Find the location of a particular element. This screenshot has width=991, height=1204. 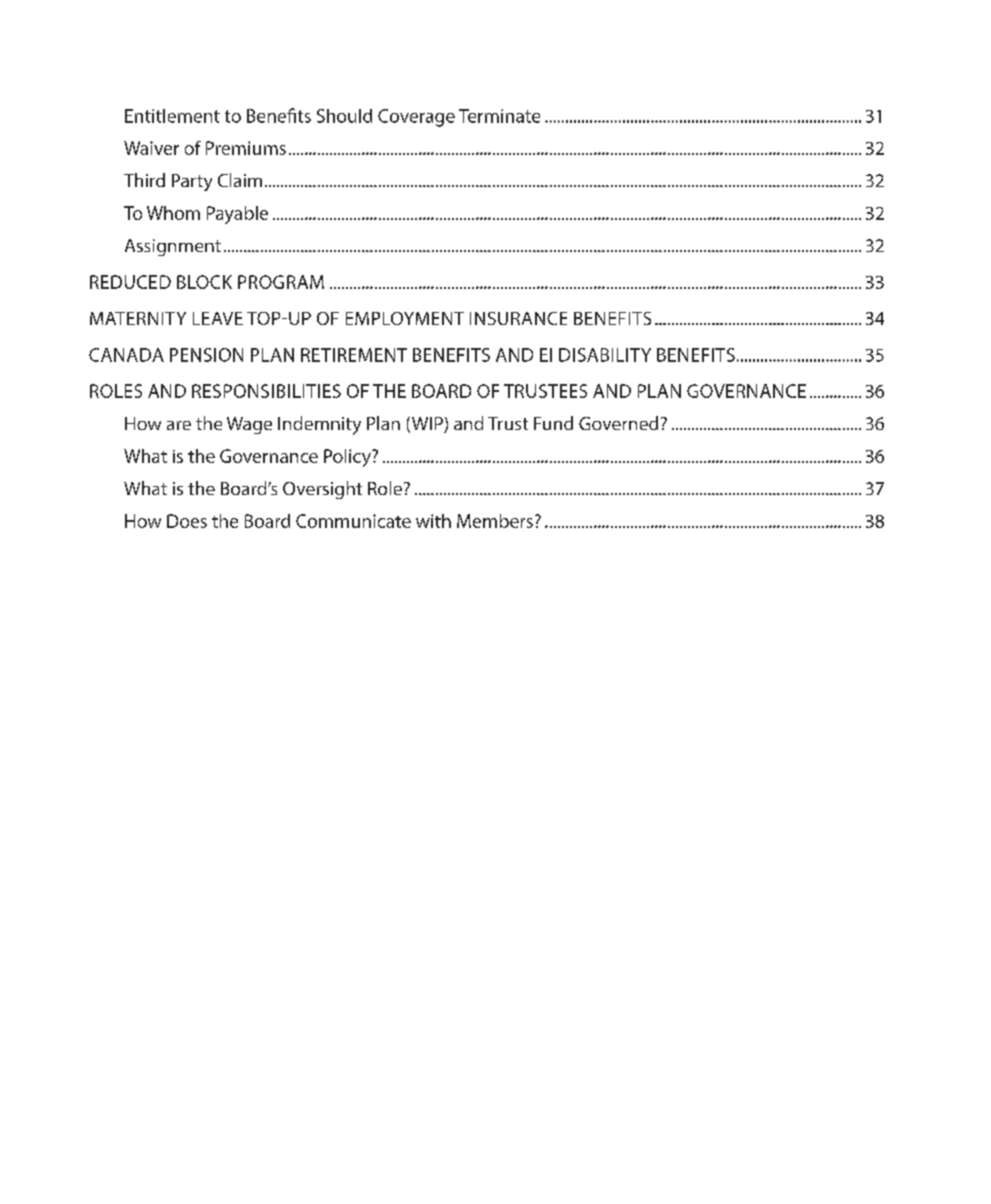

Communicate is located at coordinates (353, 521).
